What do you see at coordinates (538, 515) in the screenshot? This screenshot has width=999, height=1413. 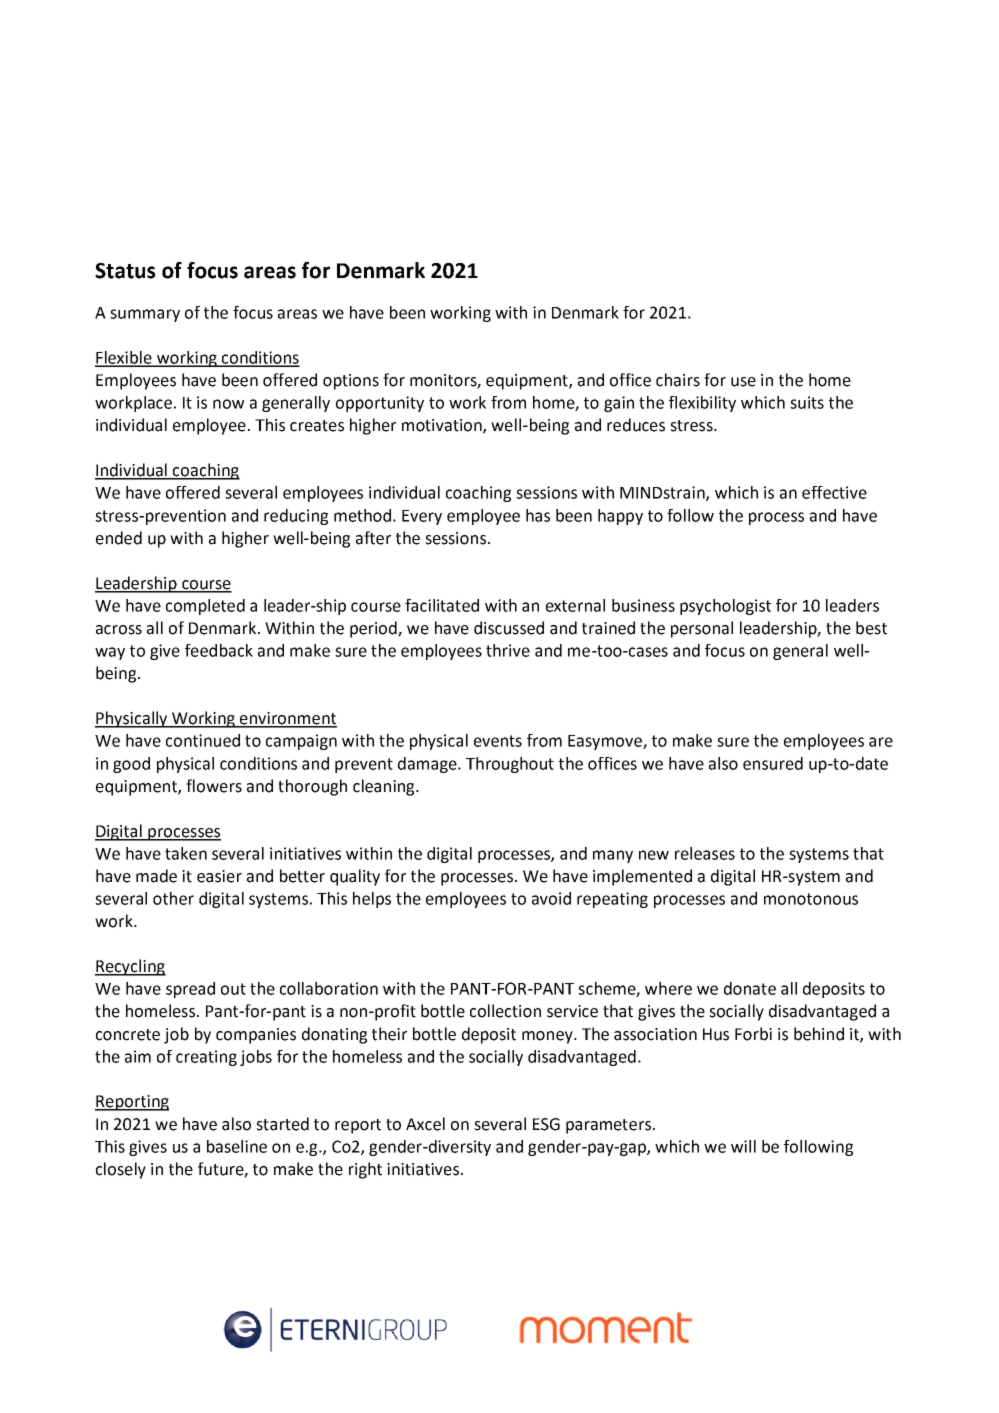 I see `has` at bounding box center [538, 515].
